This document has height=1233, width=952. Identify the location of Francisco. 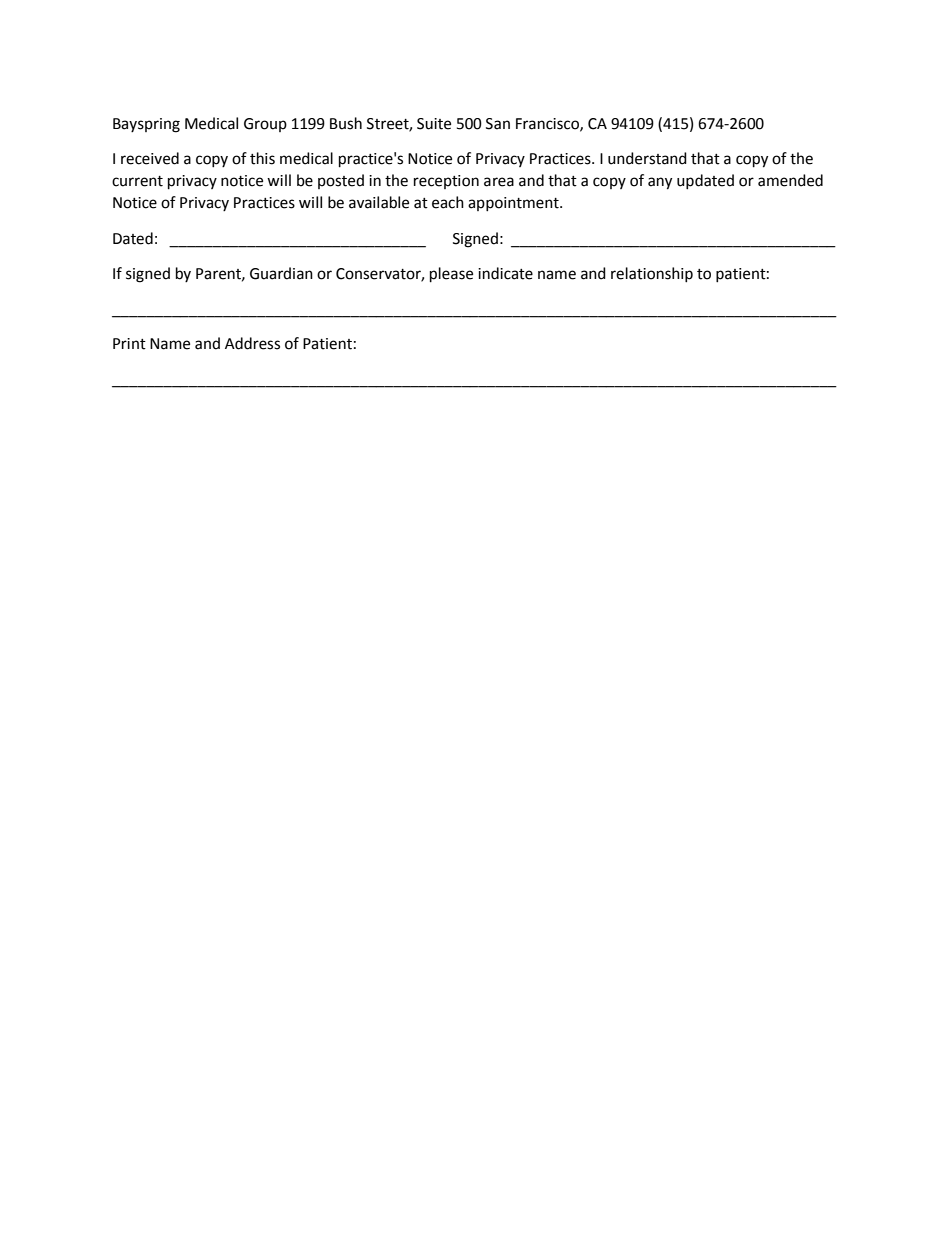
(548, 124).
